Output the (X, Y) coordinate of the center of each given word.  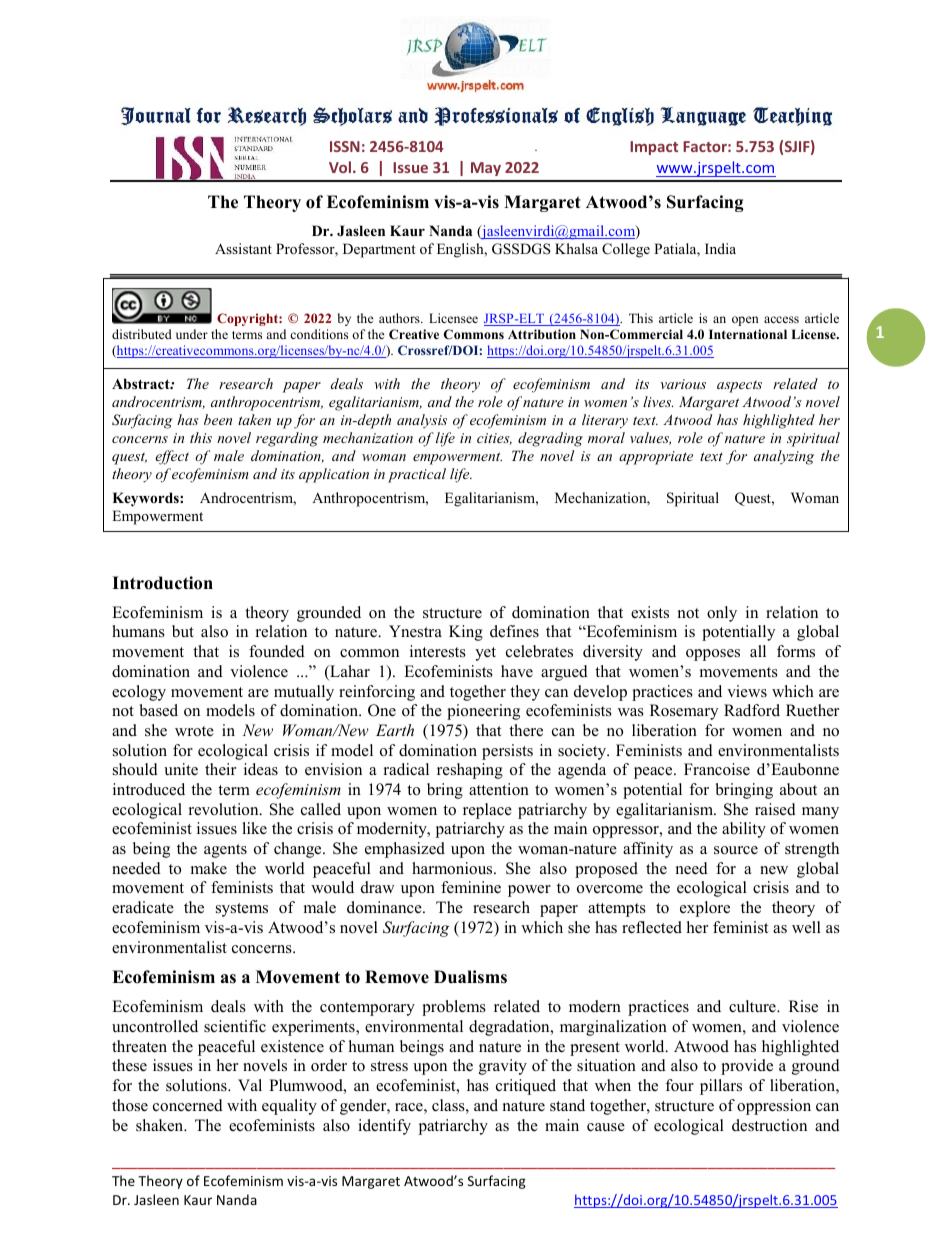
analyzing (784, 457)
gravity (503, 1067)
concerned (188, 1105)
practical (417, 475)
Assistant (243, 248)
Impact (654, 148)
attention (499, 789)
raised (775, 809)
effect (172, 457)
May (486, 169)
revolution (225, 809)
